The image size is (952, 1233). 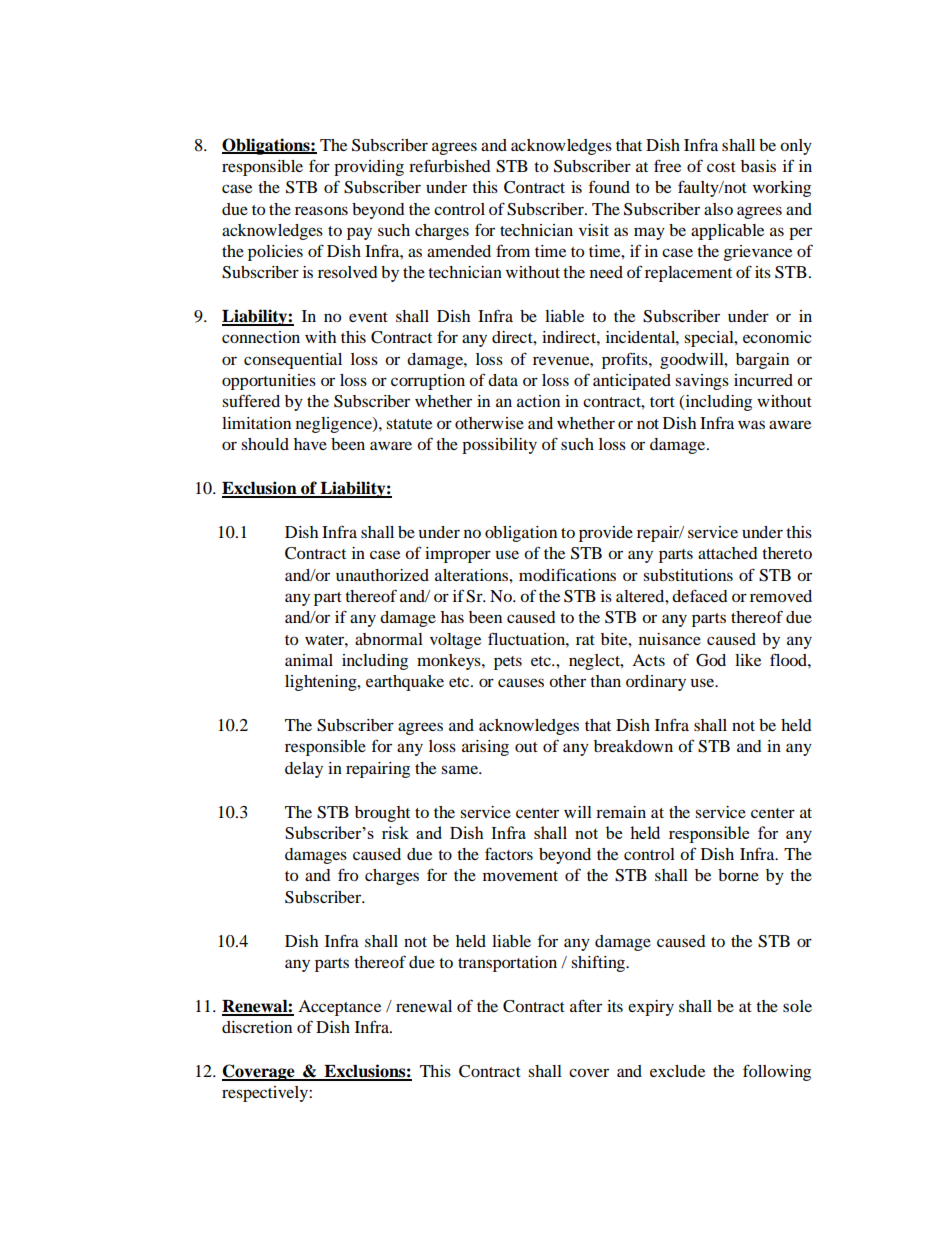 I want to click on have, so click(x=310, y=444).
